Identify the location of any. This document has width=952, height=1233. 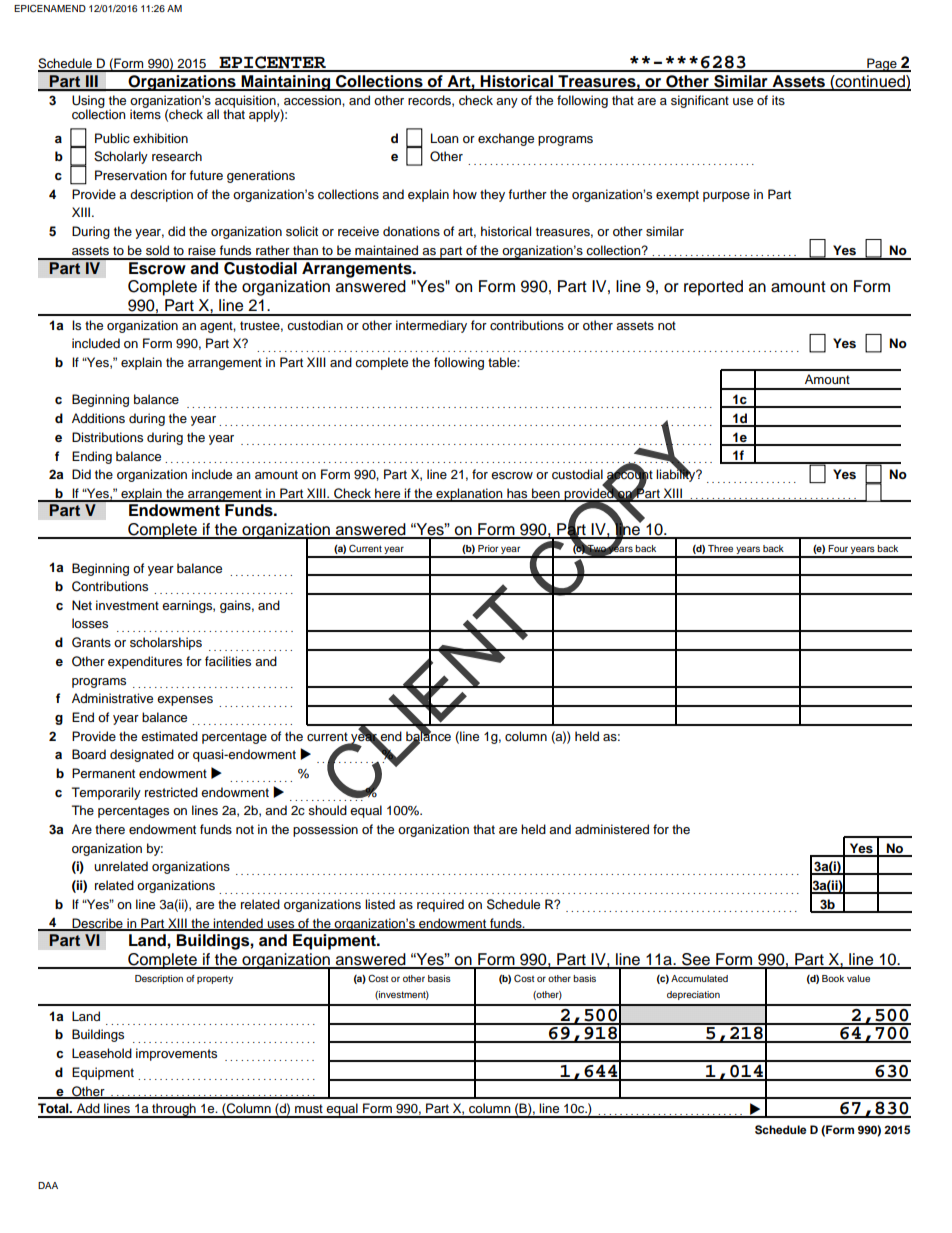
(507, 103).
